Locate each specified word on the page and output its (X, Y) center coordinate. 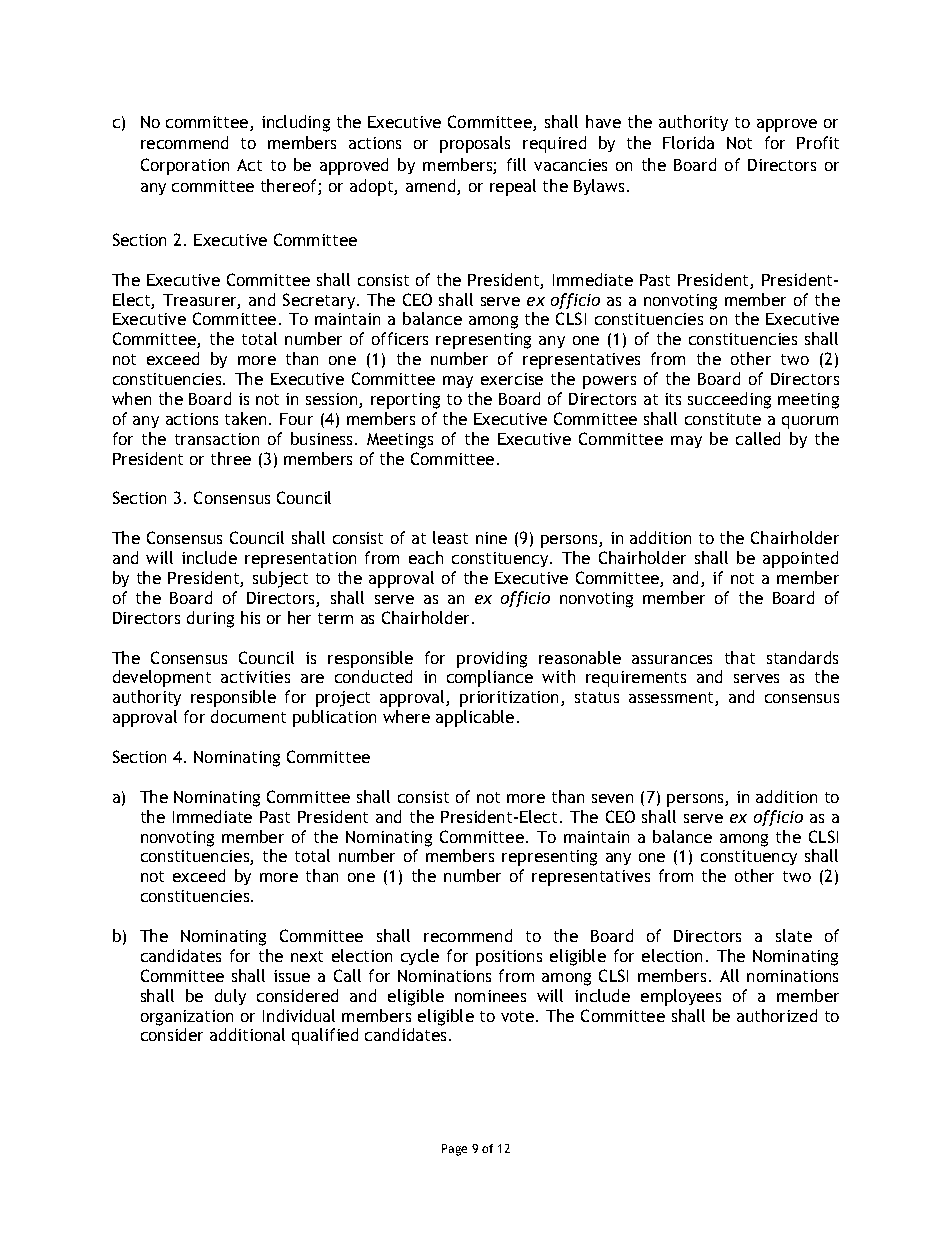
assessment (672, 699)
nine (491, 538)
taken (245, 418)
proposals (475, 144)
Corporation (185, 166)
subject (280, 579)
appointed (800, 559)
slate (794, 935)
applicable (475, 718)
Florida (688, 142)
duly (230, 997)
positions (509, 958)
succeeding (729, 400)
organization (187, 1018)
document (248, 716)
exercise (512, 379)
